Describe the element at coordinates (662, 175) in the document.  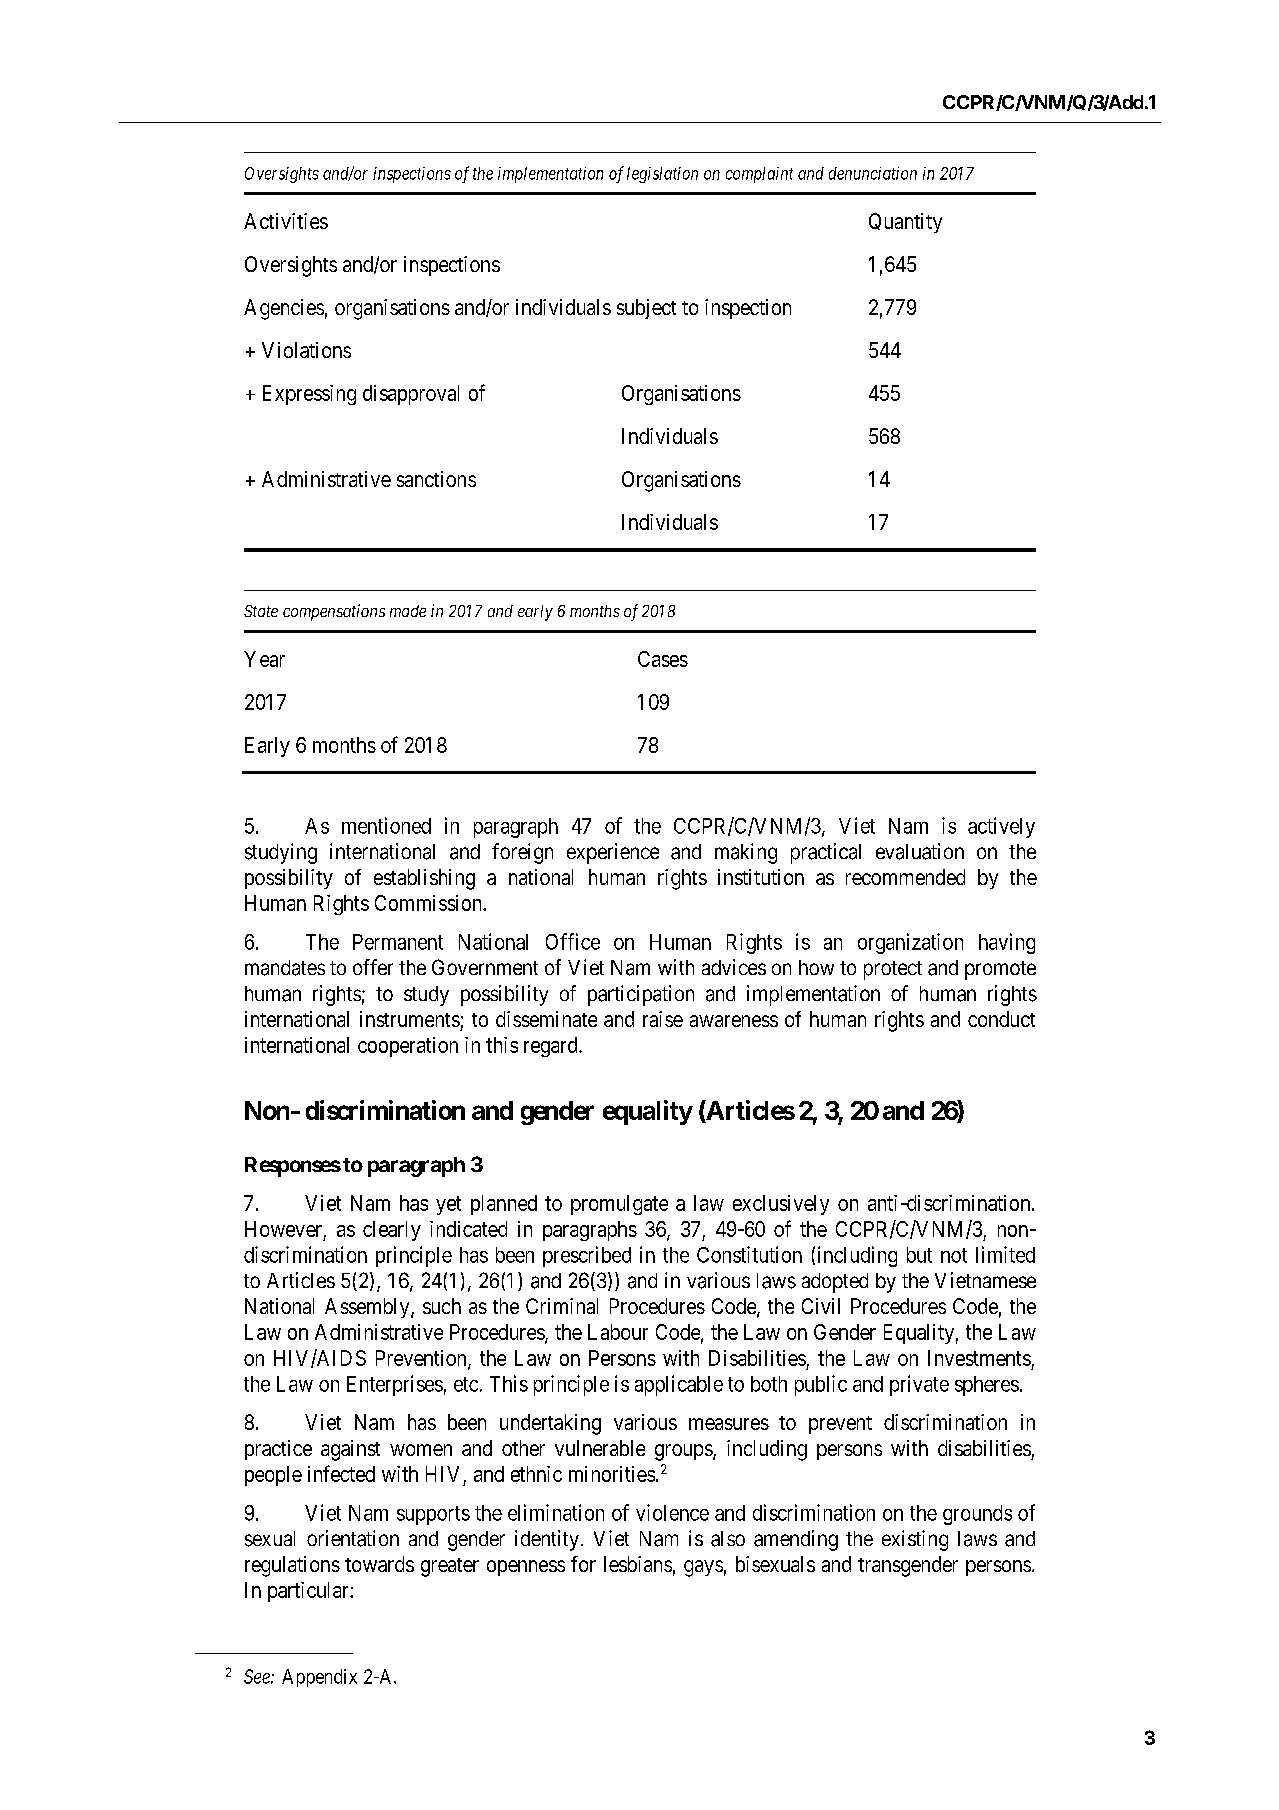
I see `legislation` at that location.
